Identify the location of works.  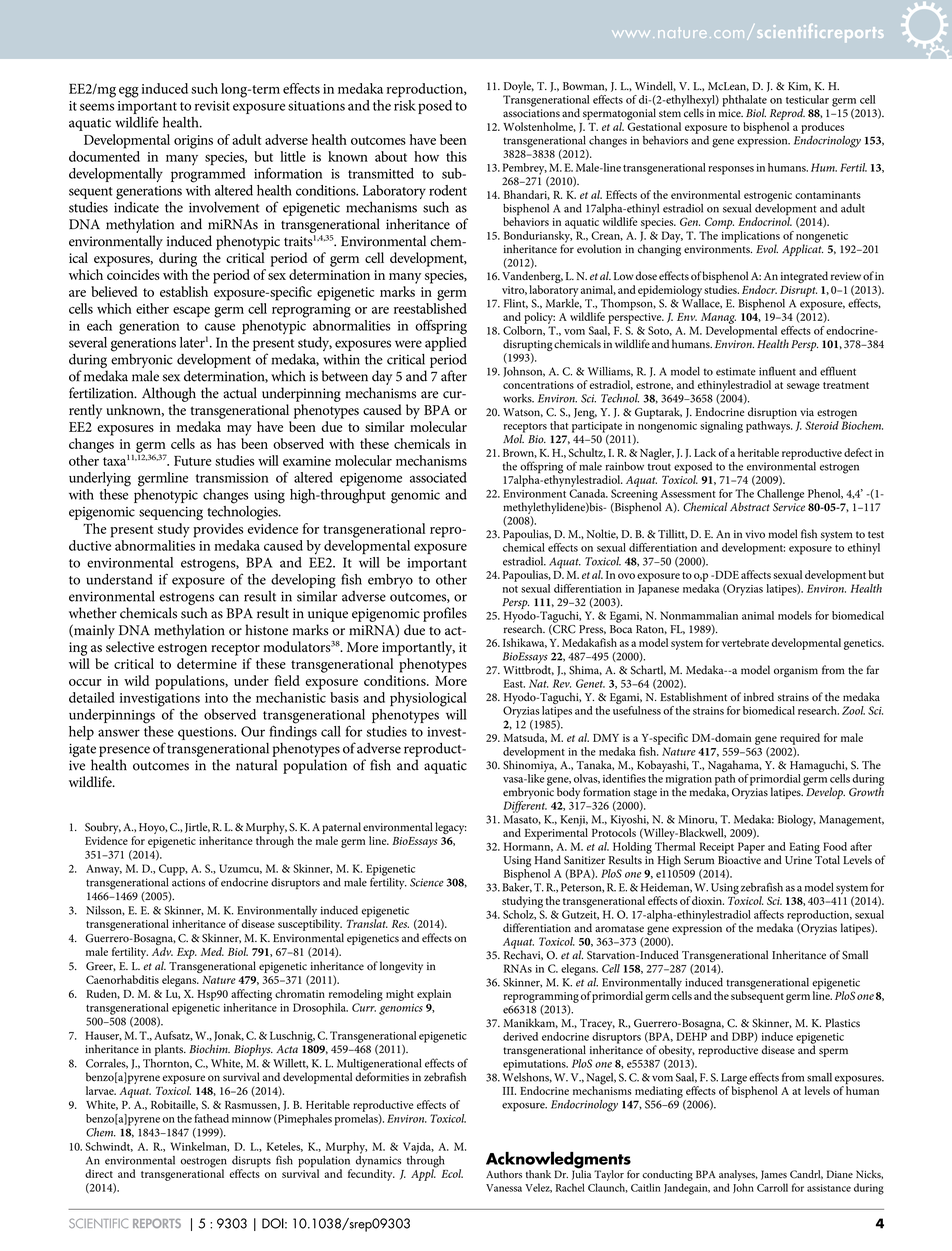
(518, 398).
